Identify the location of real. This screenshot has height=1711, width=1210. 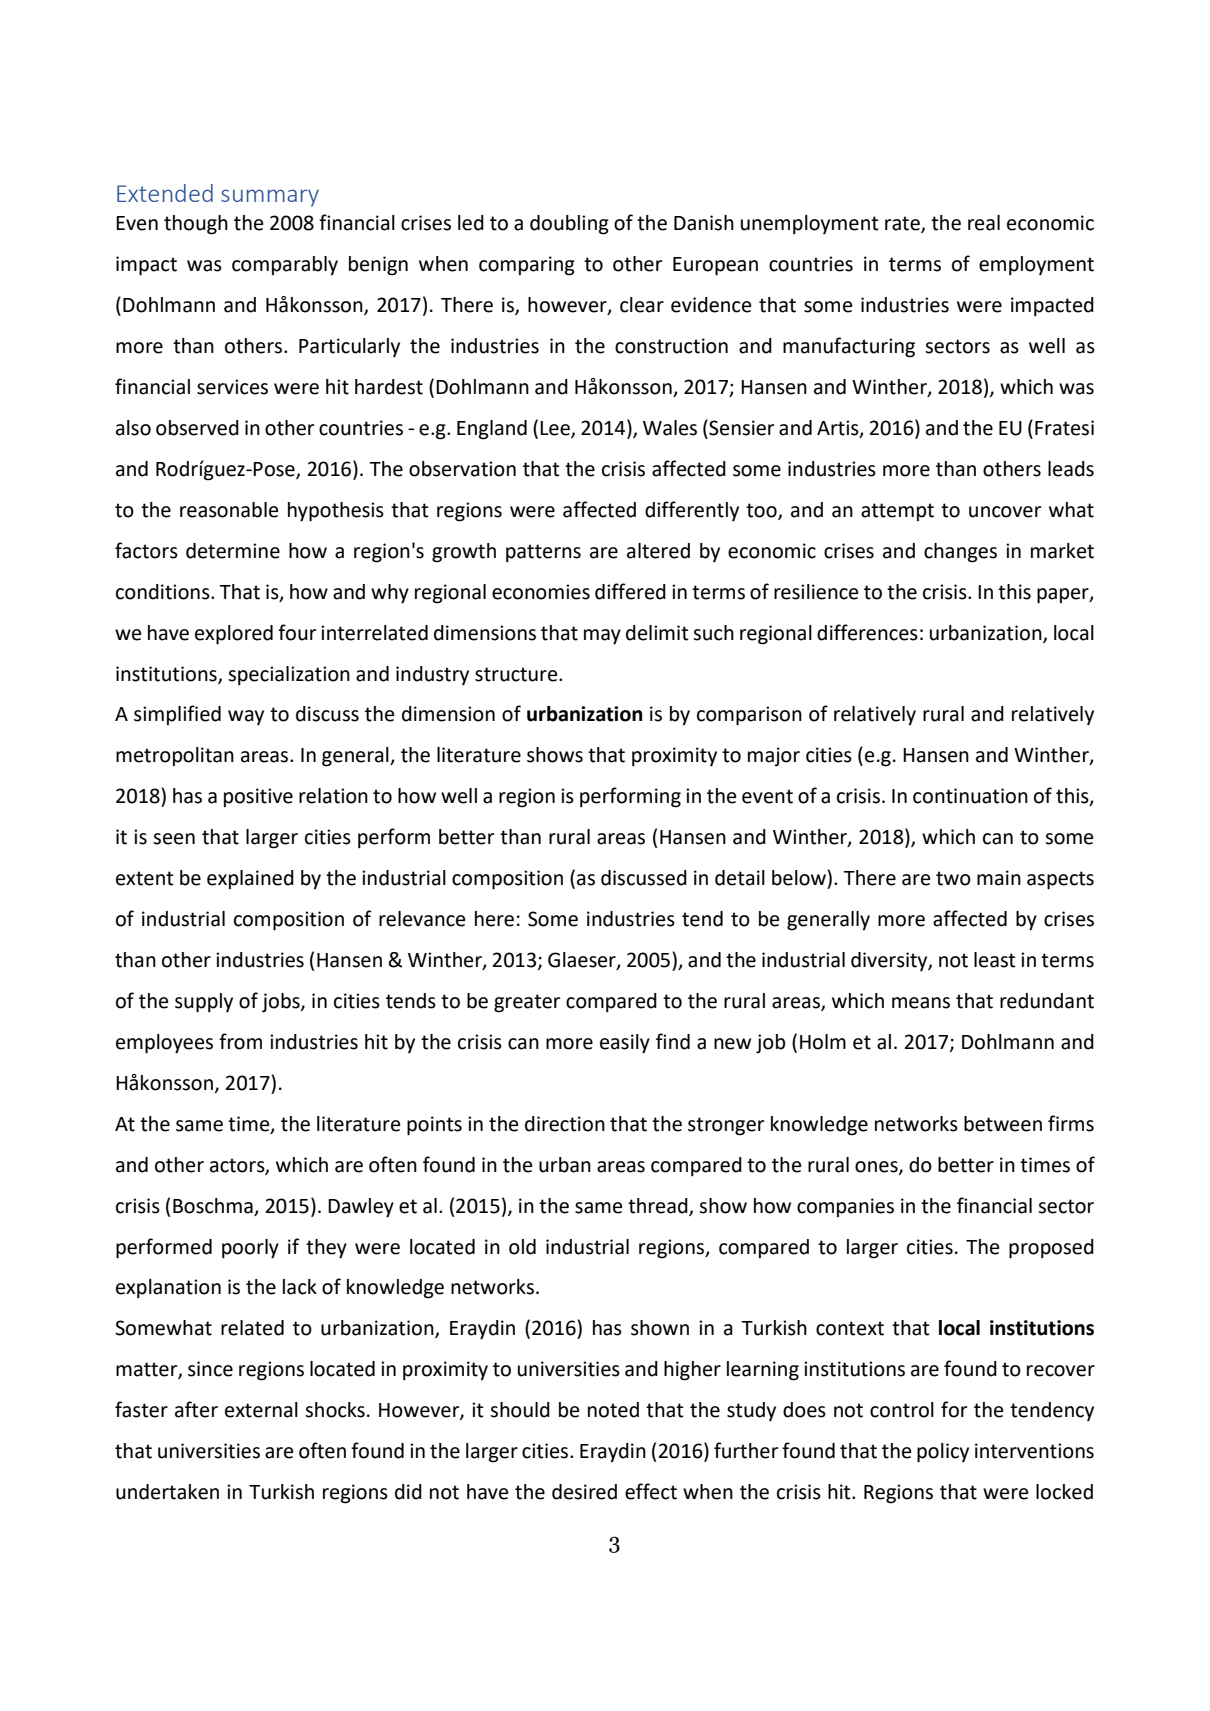
(984, 223).
